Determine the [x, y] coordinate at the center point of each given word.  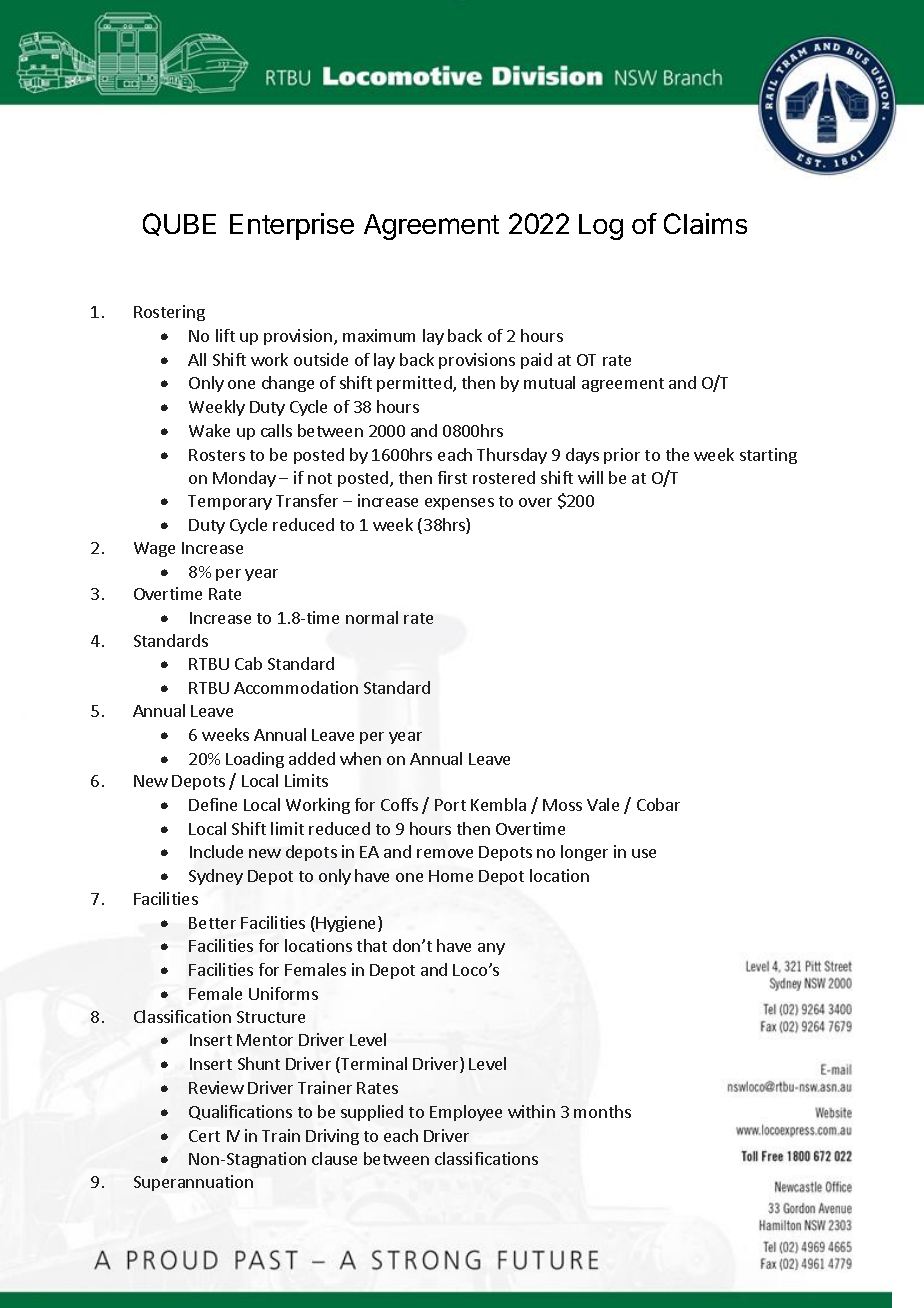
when [360, 758]
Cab [248, 663]
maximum [379, 335]
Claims [705, 223]
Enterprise [292, 226]
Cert [204, 1136]
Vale [603, 804]
